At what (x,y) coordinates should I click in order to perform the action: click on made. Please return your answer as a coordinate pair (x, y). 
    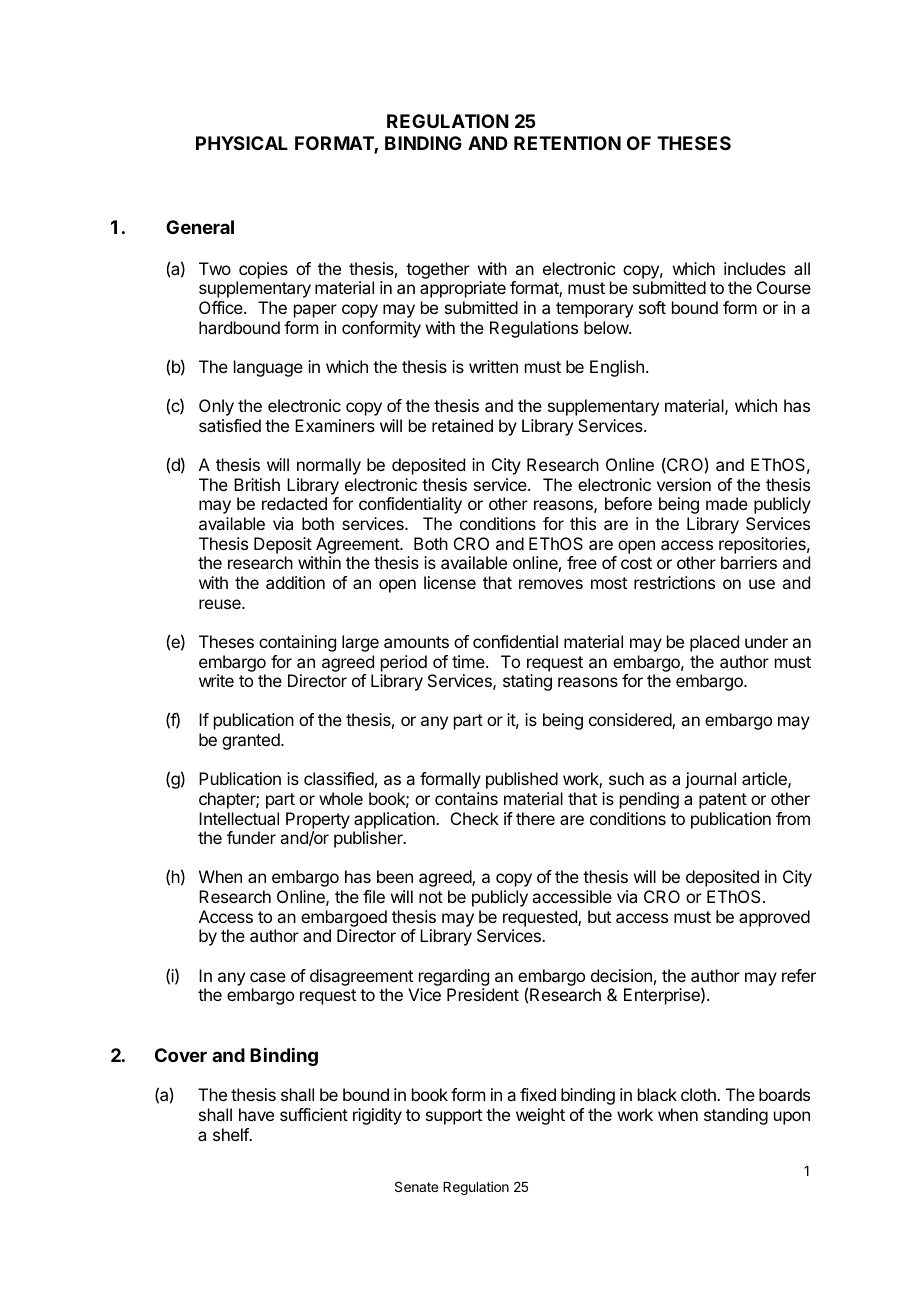
    Looking at the image, I should click on (727, 503).
